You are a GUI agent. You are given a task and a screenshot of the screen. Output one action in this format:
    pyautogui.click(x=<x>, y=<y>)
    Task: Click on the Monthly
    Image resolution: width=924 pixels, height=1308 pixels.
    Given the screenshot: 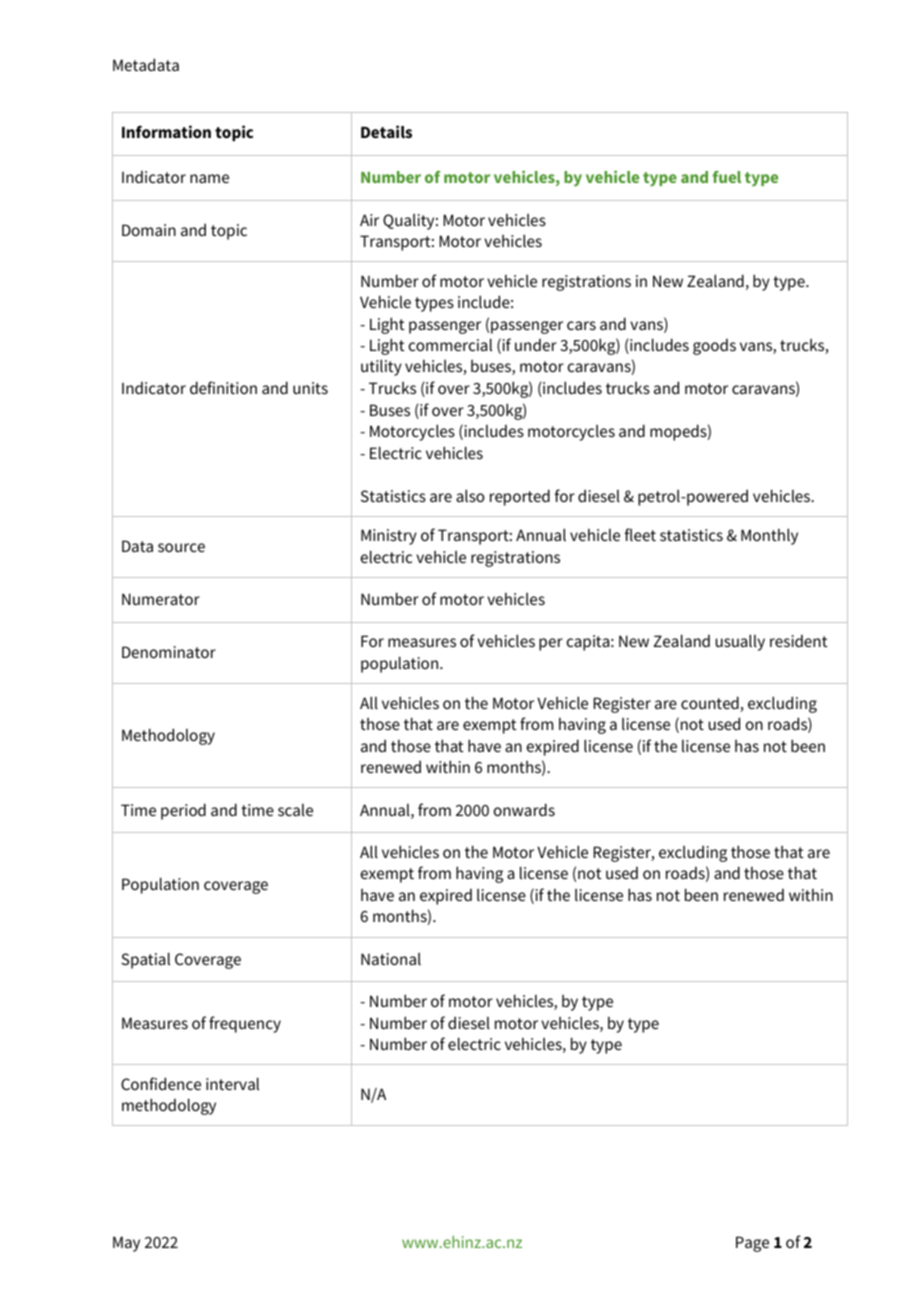 What is the action you would take?
    pyautogui.click(x=769, y=536)
